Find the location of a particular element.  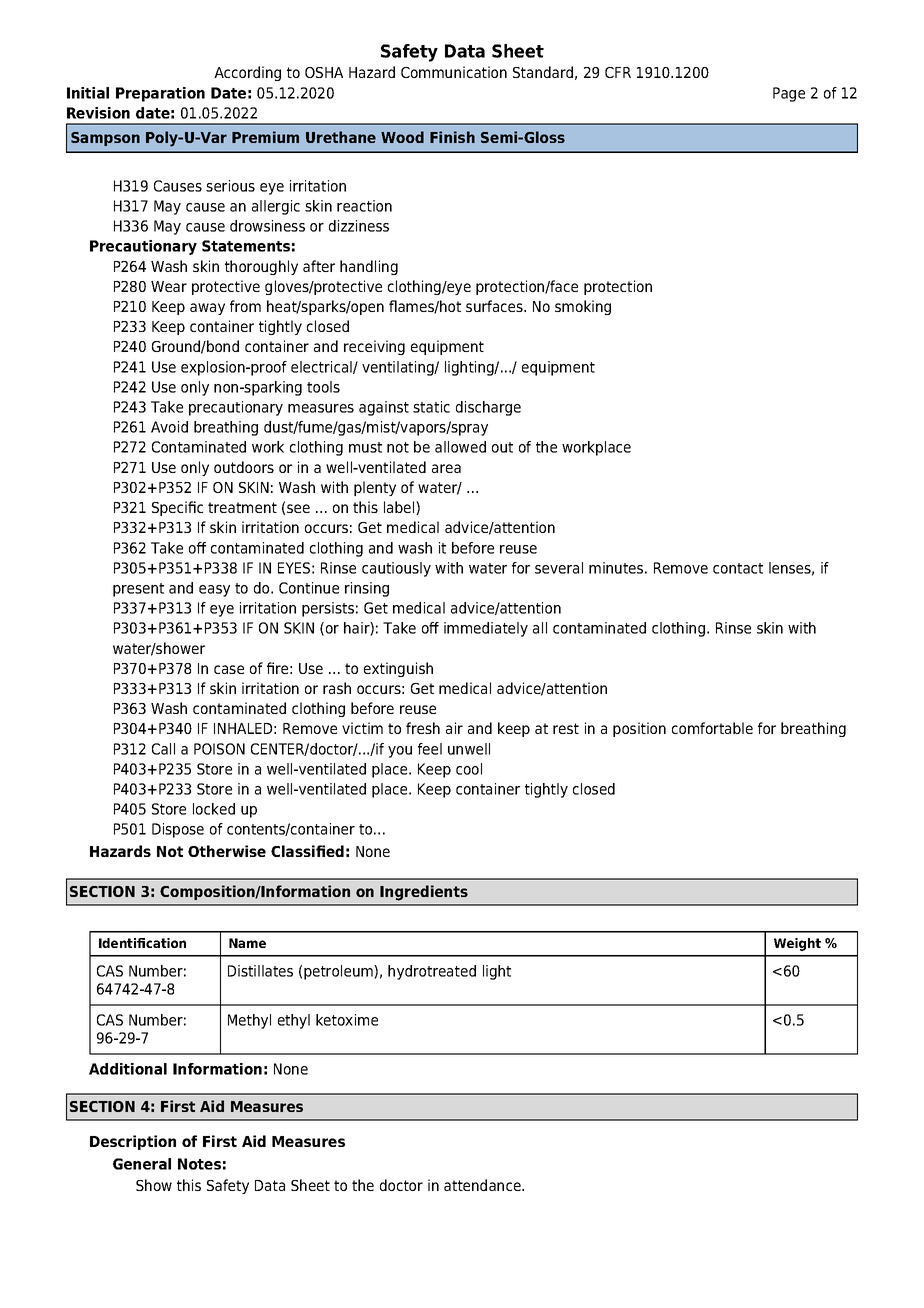

attendance is located at coordinates (483, 1185).
